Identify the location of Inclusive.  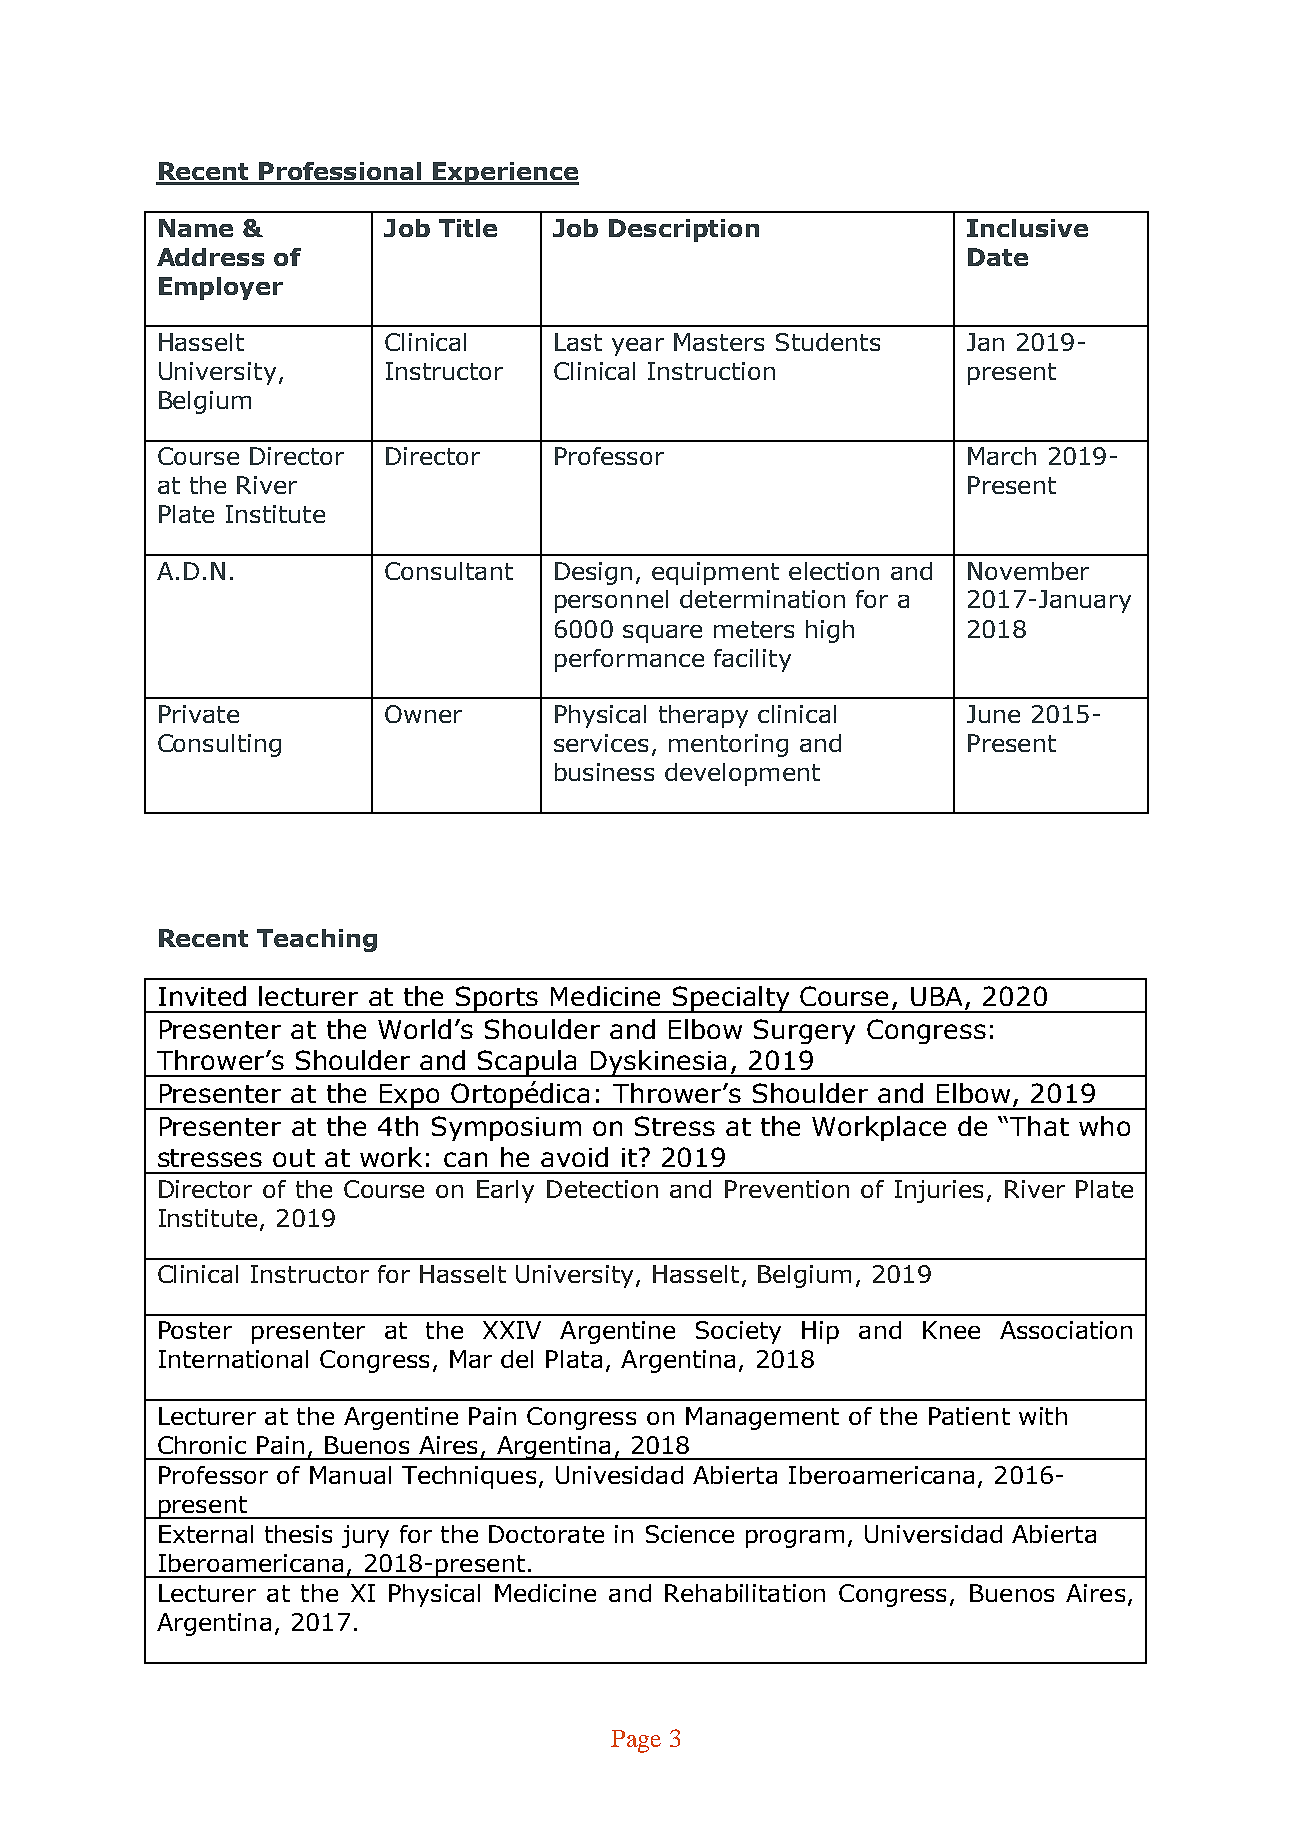
(1027, 228).
